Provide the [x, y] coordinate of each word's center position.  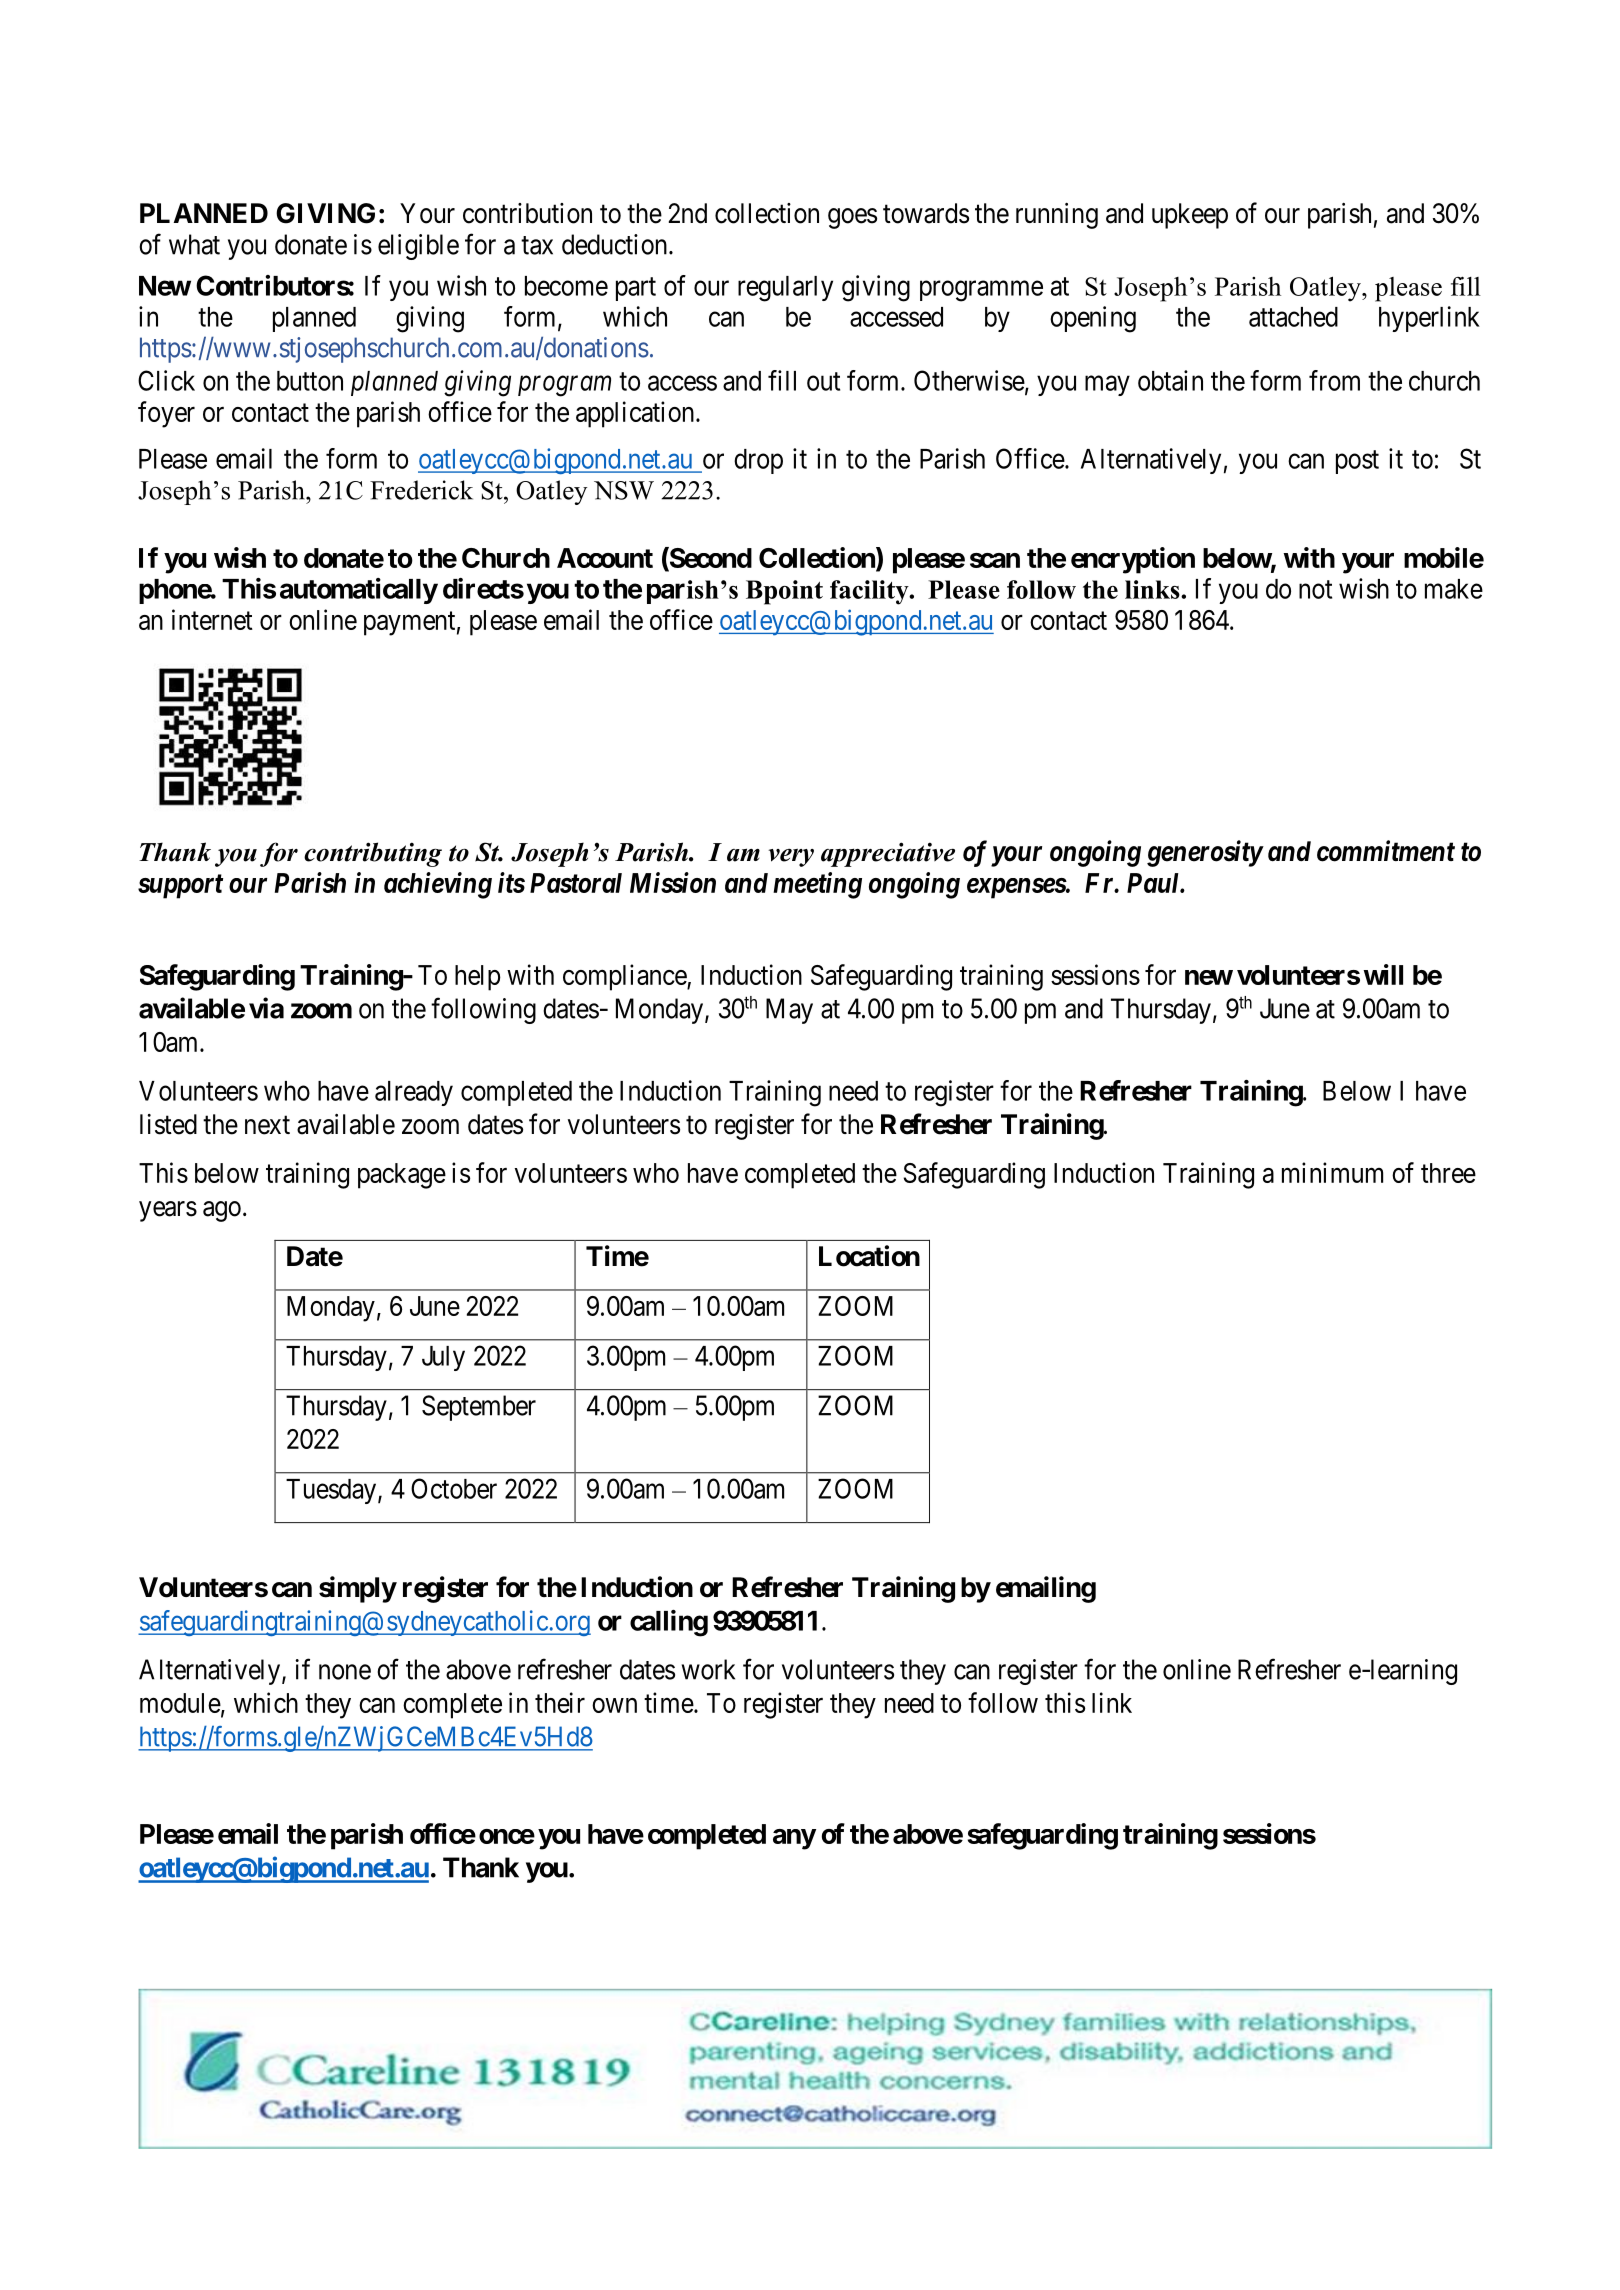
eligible [418, 247]
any [794, 1839]
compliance [625, 977]
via [266, 1008]
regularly [785, 289]
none [345, 1672]
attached [1293, 317]
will [1383, 974]
